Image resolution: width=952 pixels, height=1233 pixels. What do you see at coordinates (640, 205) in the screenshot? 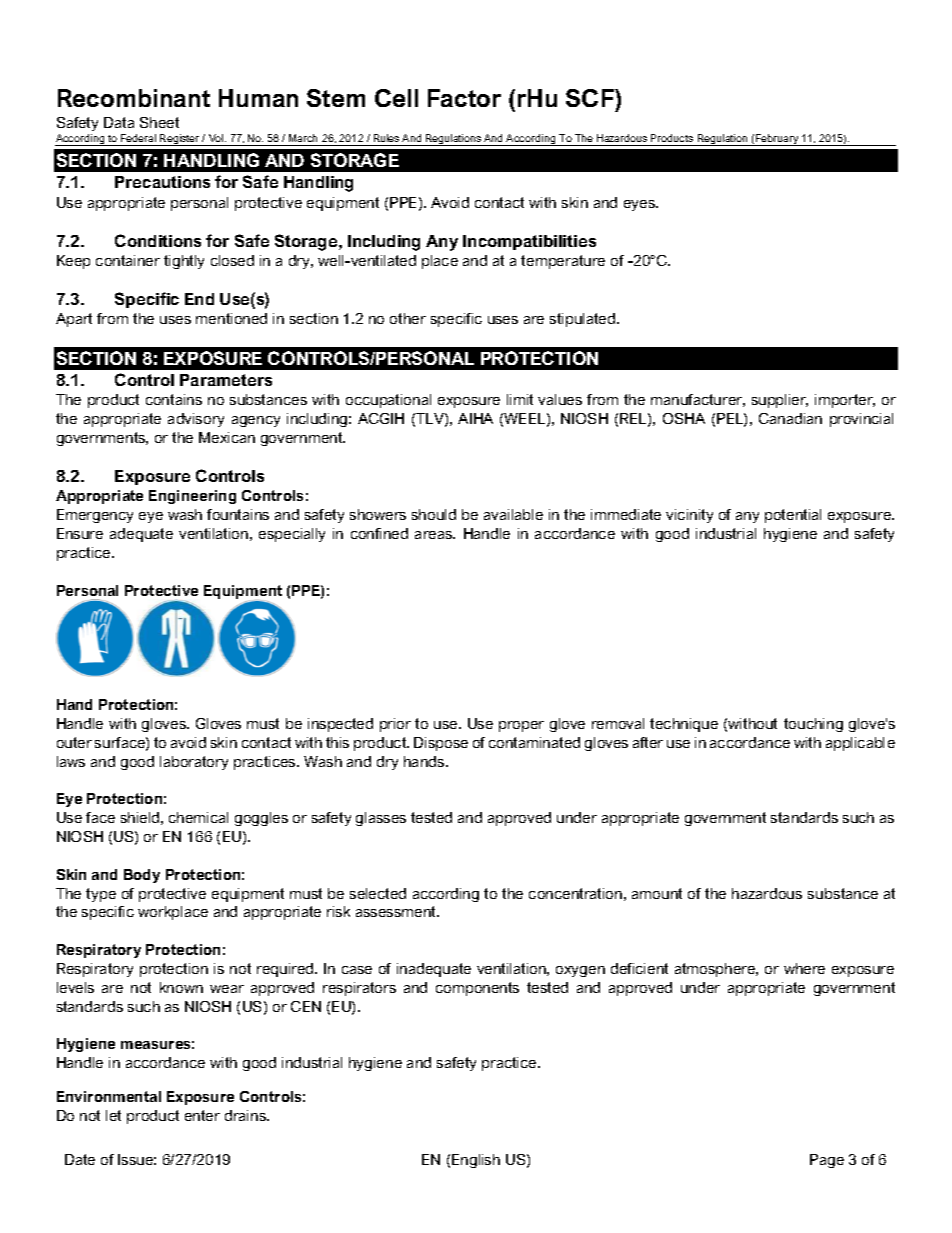
I see `eyes` at bounding box center [640, 205].
